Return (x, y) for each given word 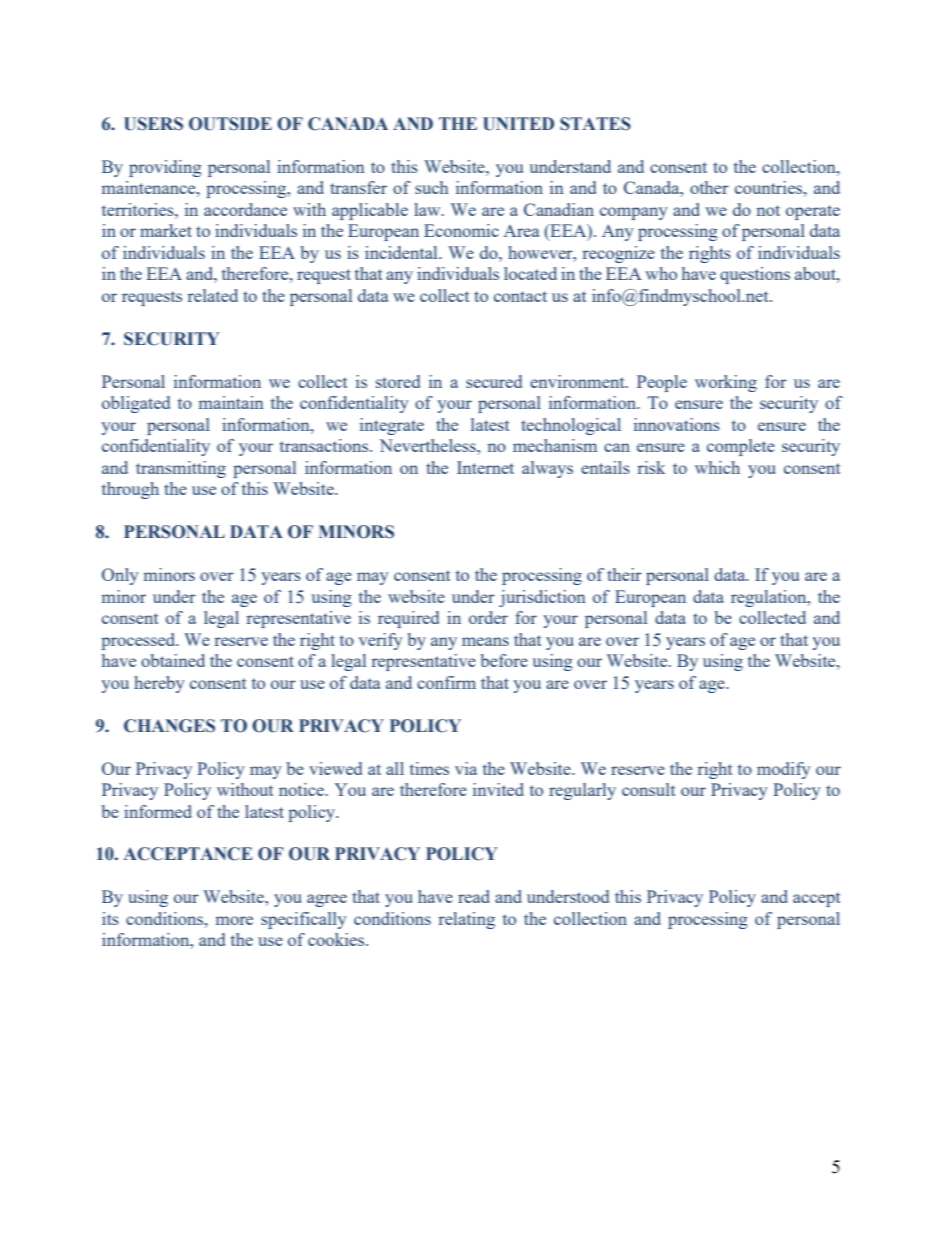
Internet (485, 467)
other (709, 187)
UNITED (518, 124)
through (130, 490)
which (717, 467)
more (234, 920)
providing (165, 168)
